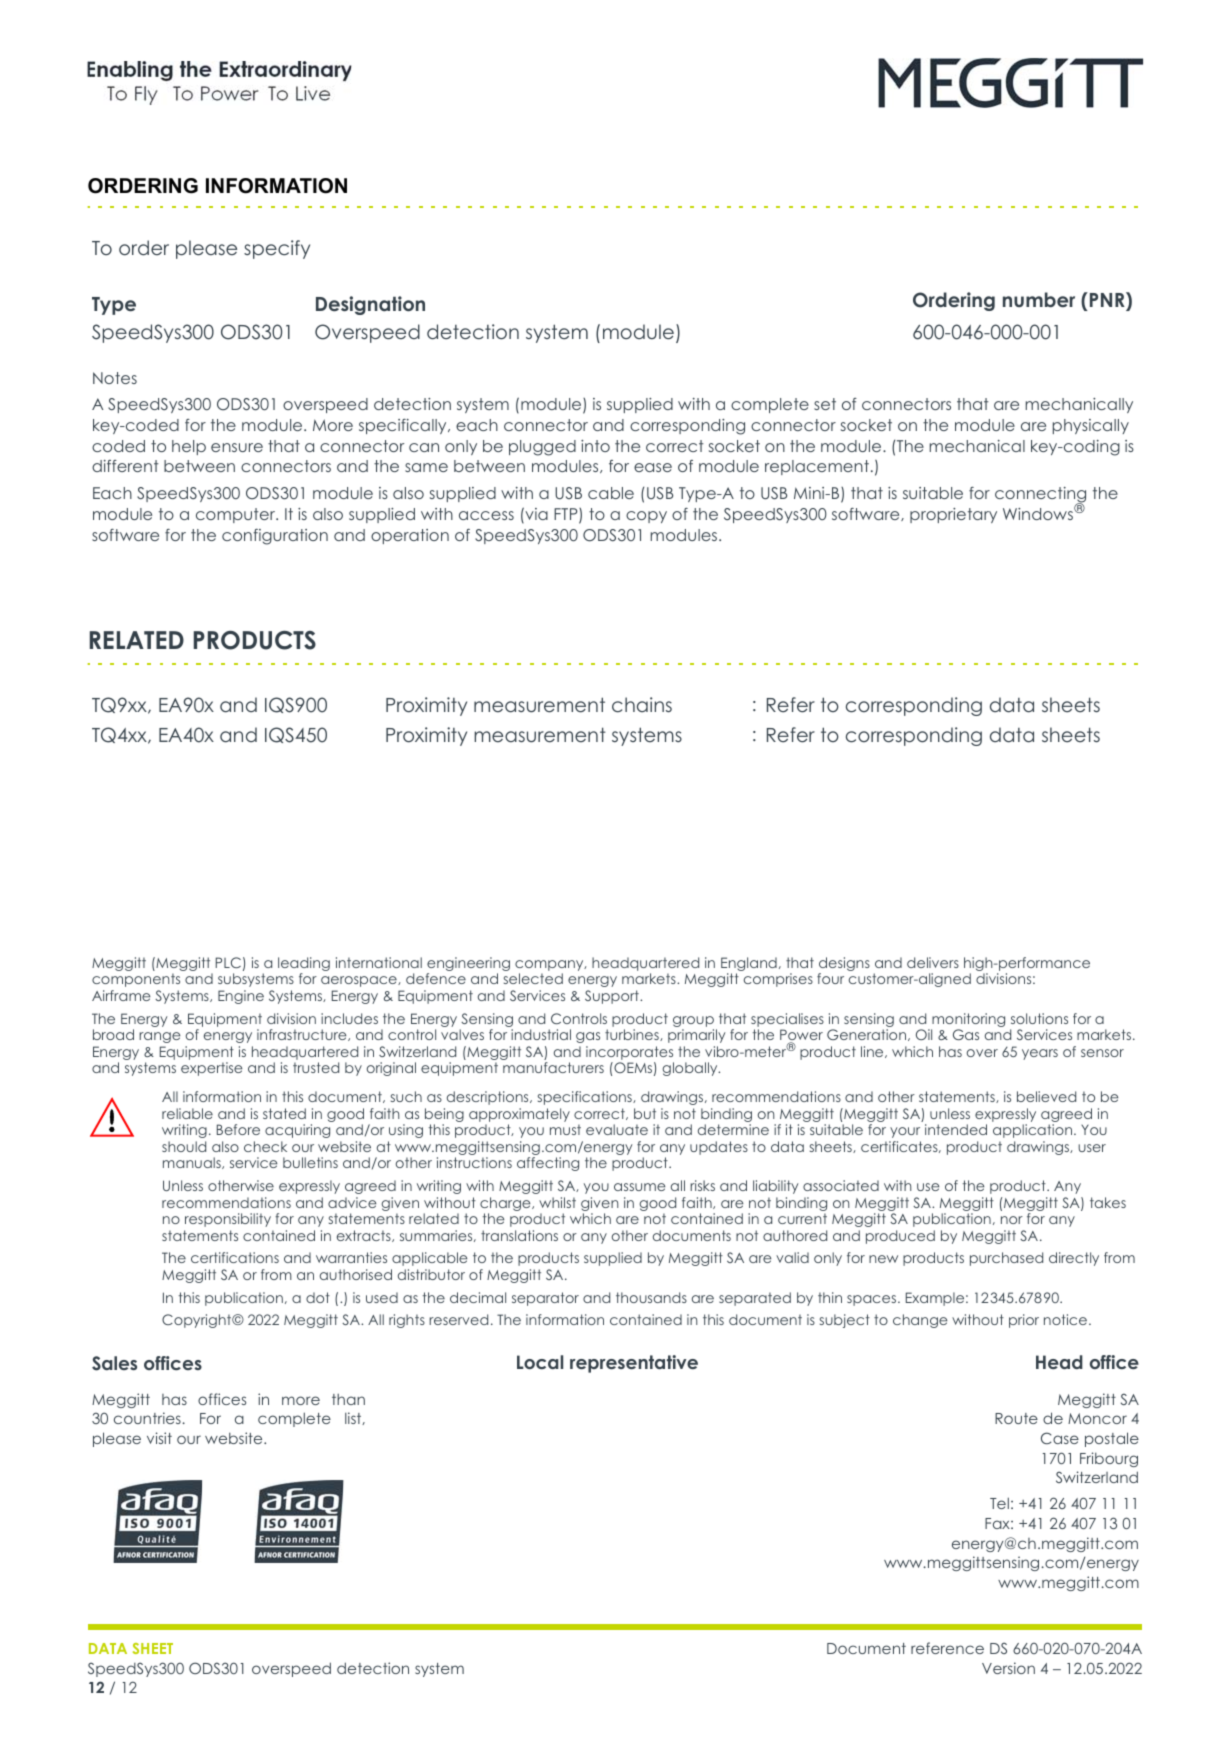 Image resolution: width=1230 pixels, height=1741 pixels. What do you see at coordinates (634, 1364) in the screenshot?
I see `representative` at bounding box center [634, 1364].
